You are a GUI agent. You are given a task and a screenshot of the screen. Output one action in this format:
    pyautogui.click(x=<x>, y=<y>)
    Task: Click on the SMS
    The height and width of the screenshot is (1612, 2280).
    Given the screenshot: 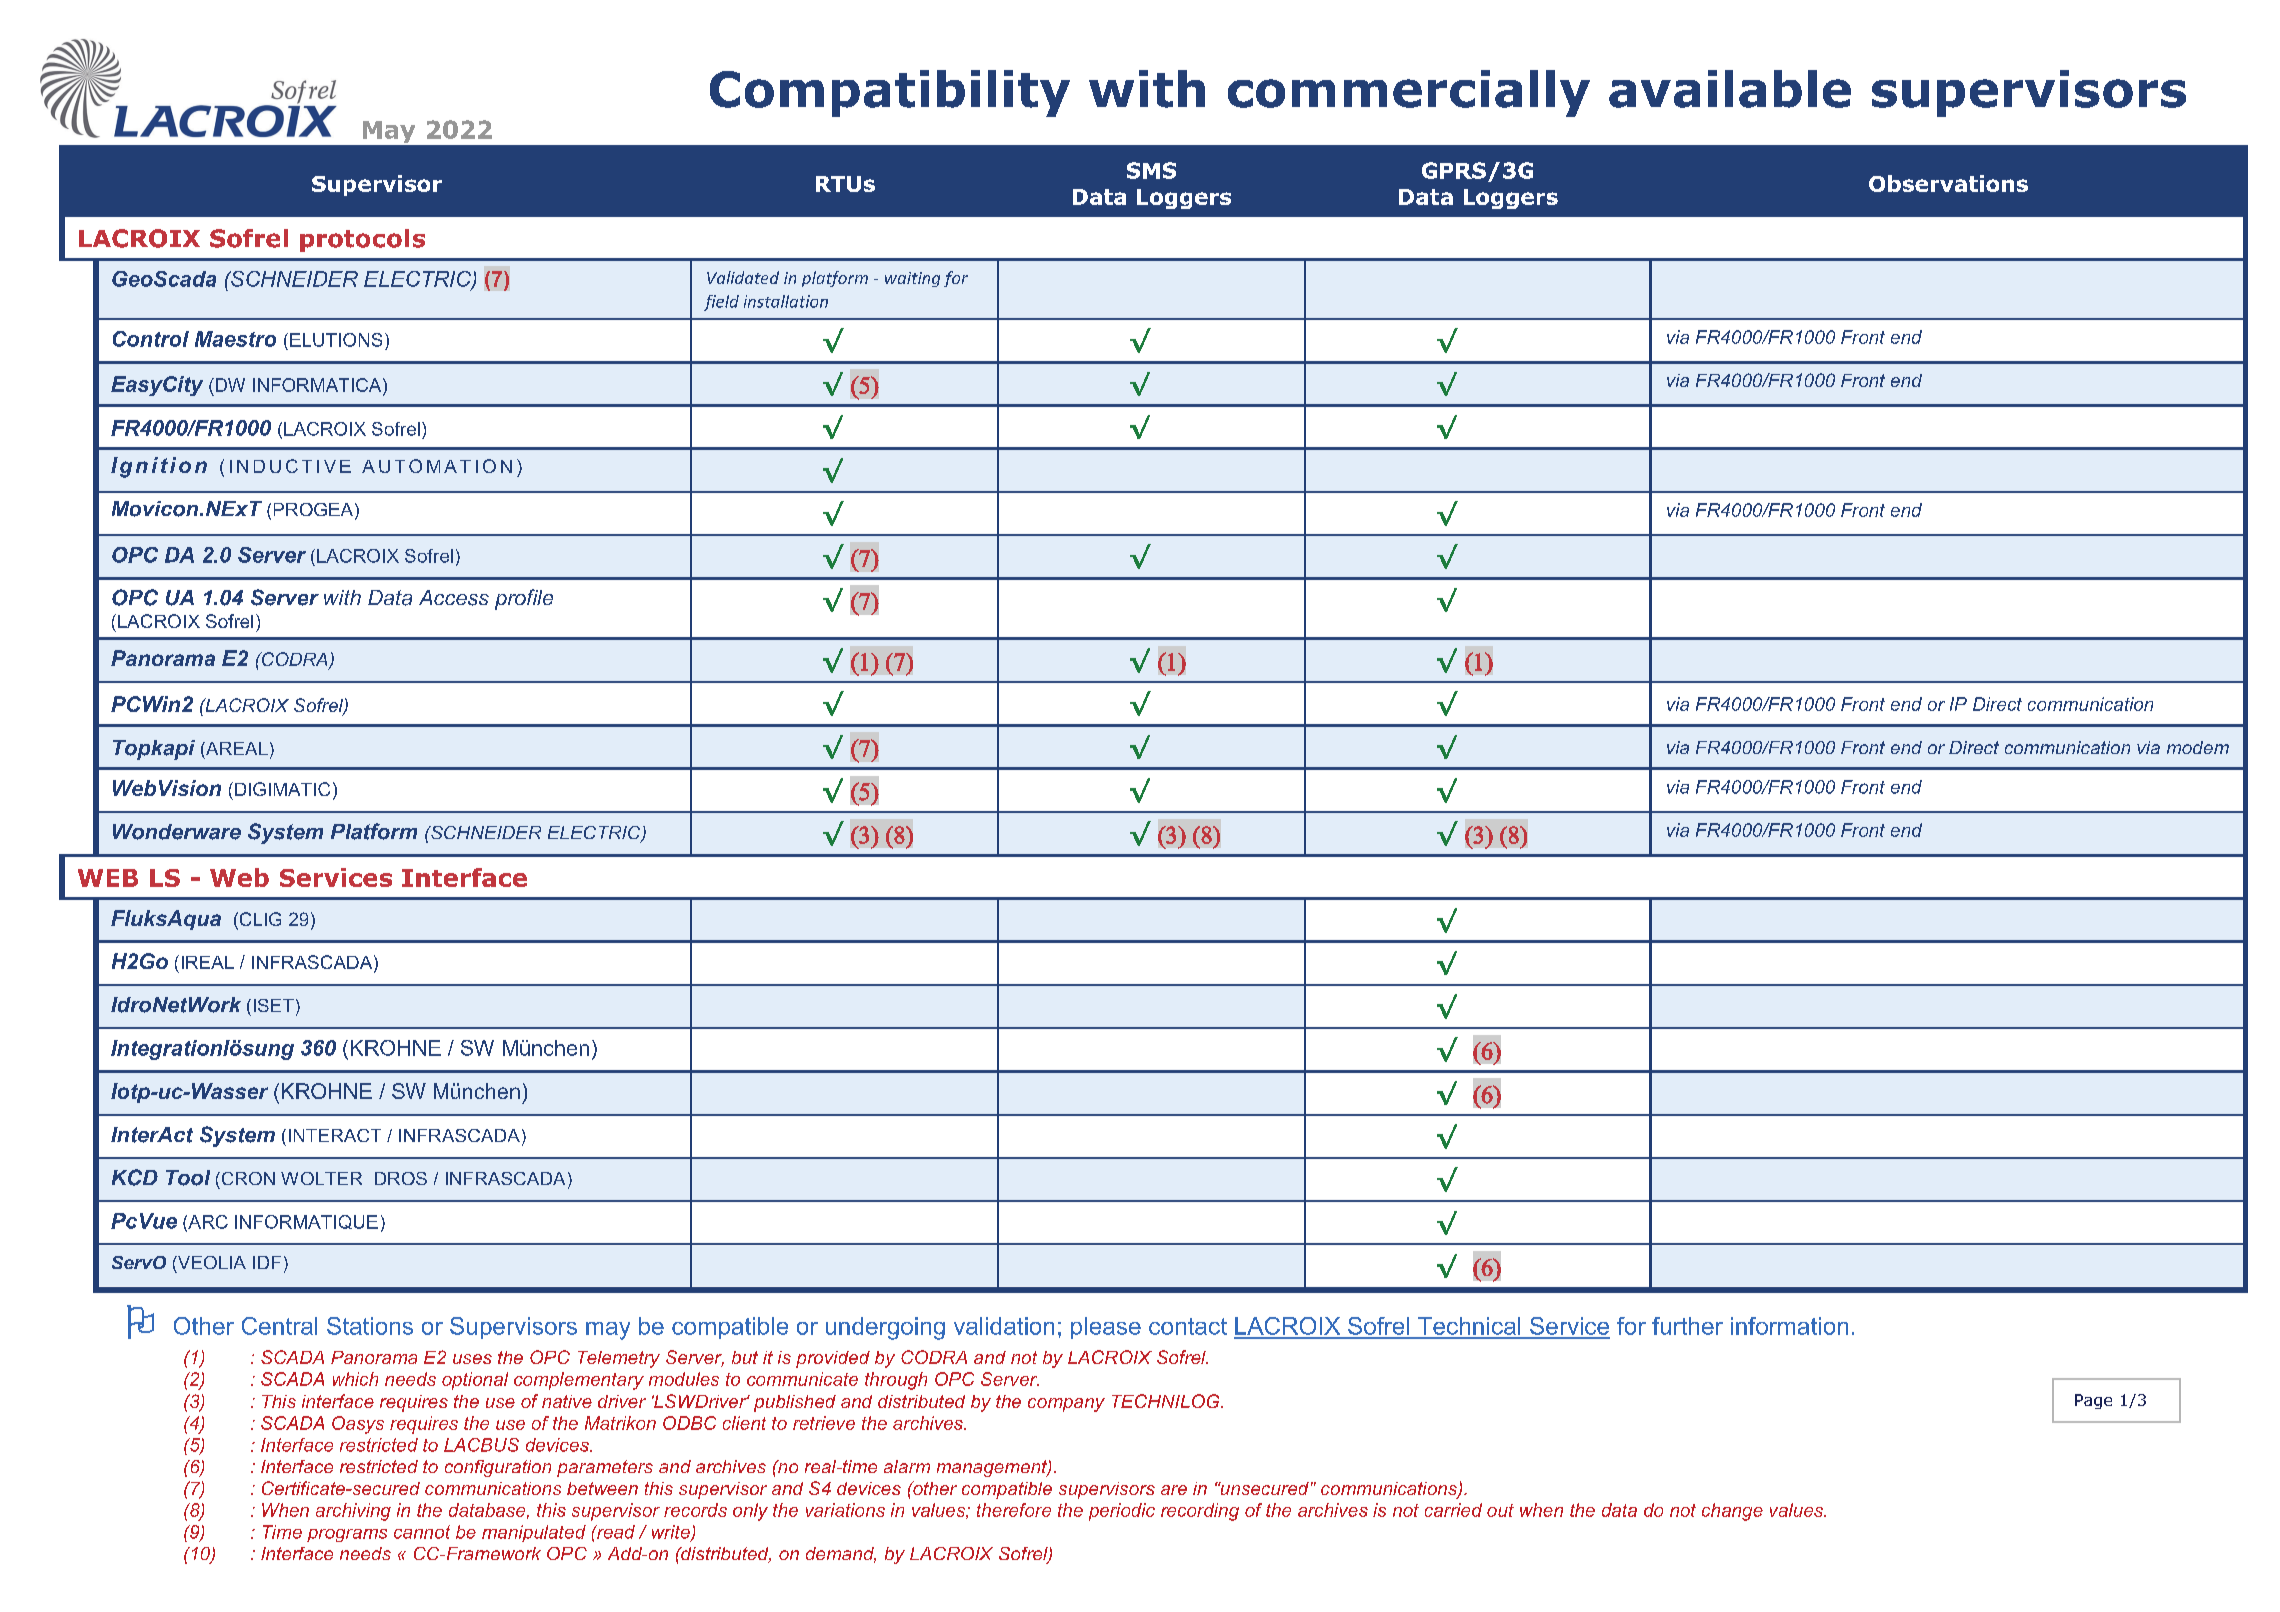 What is the action you would take?
    pyautogui.click(x=1151, y=170)
